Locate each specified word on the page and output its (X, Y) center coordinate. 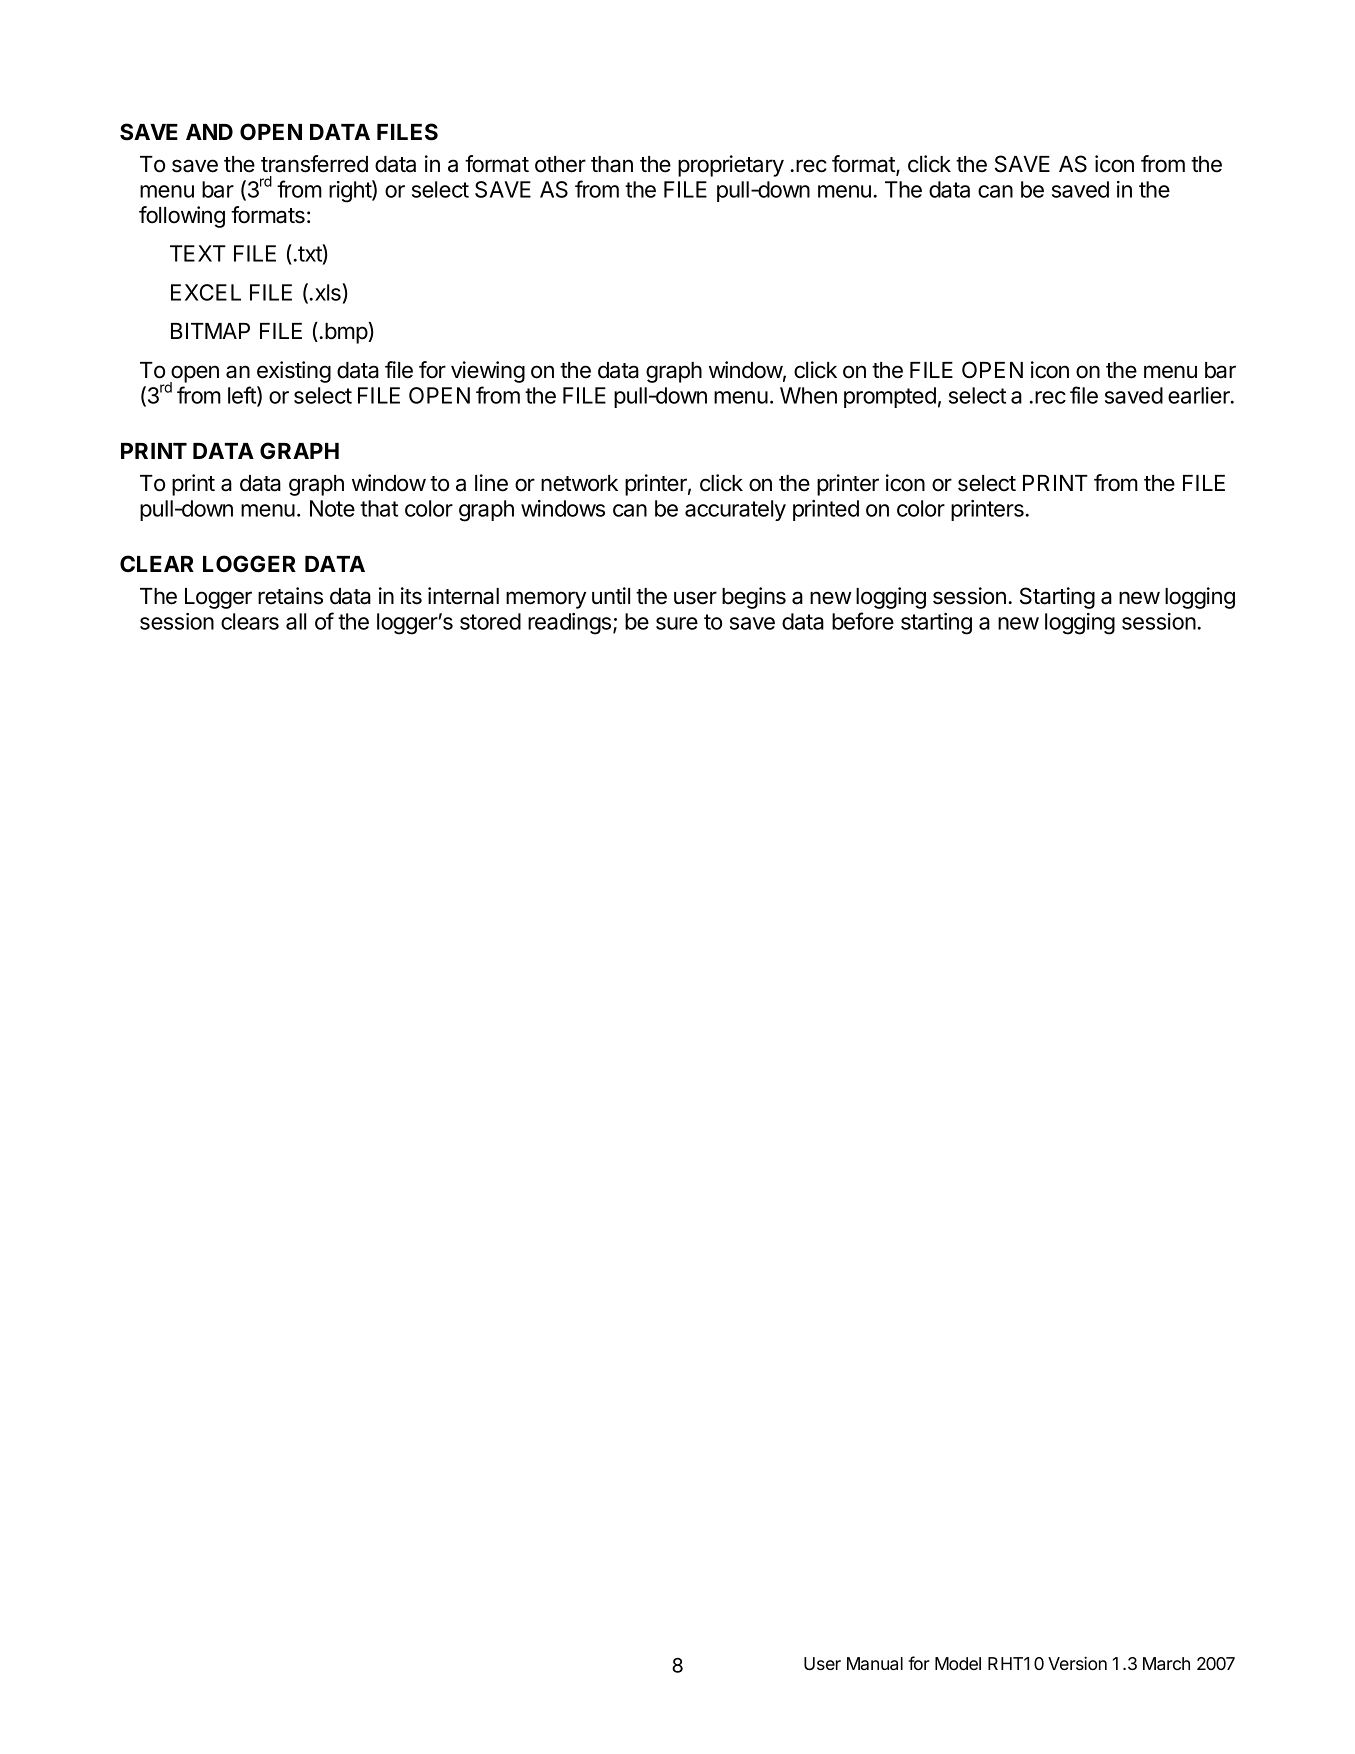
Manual (875, 1663)
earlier (1200, 395)
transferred (314, 164)
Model (958, 1663)
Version (1077, 1663)
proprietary (731, 166)
